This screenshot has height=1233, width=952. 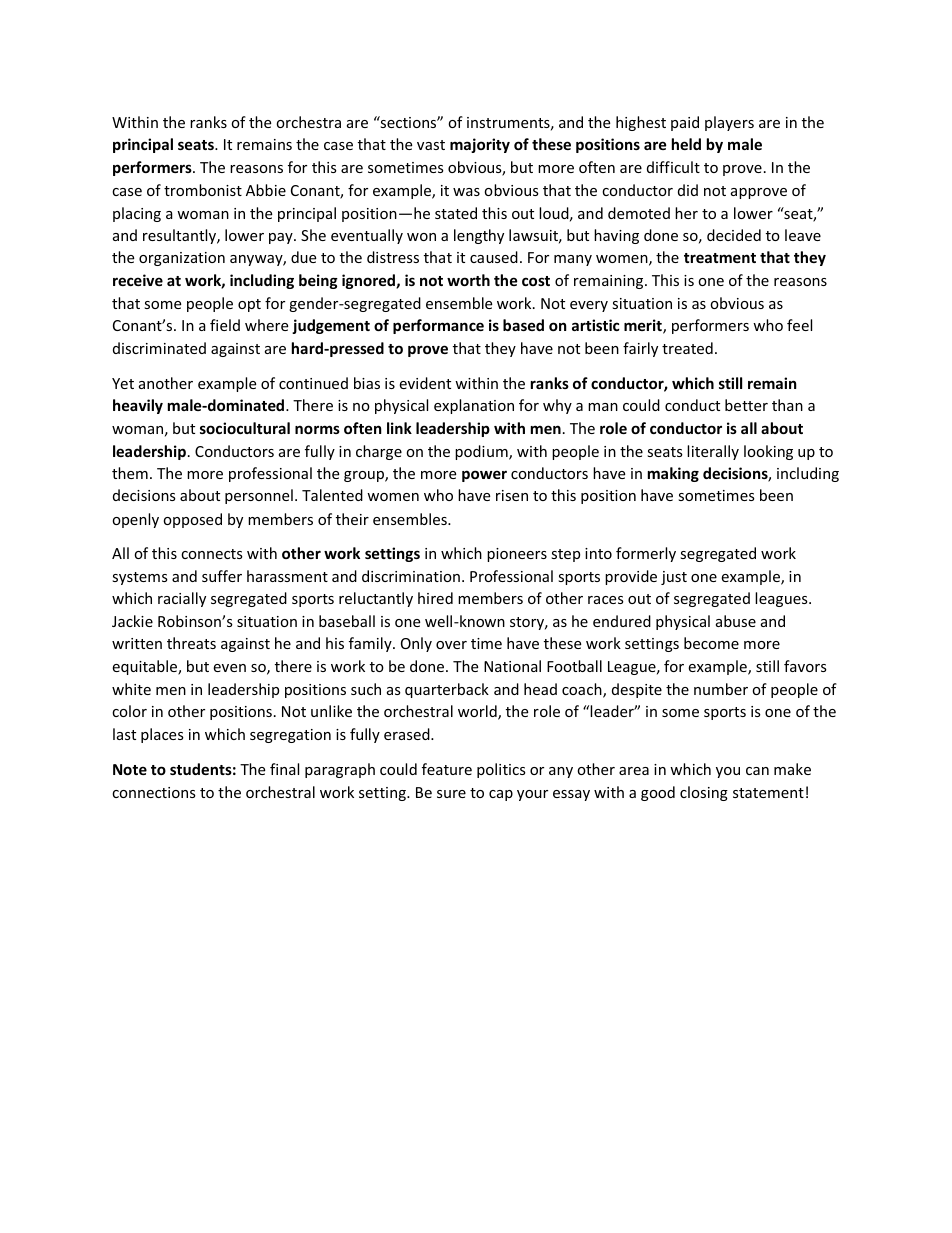 What do you see at coordinates (438, 326) in the screenshot?
I see `performance` at bounding box center [438, 326].
